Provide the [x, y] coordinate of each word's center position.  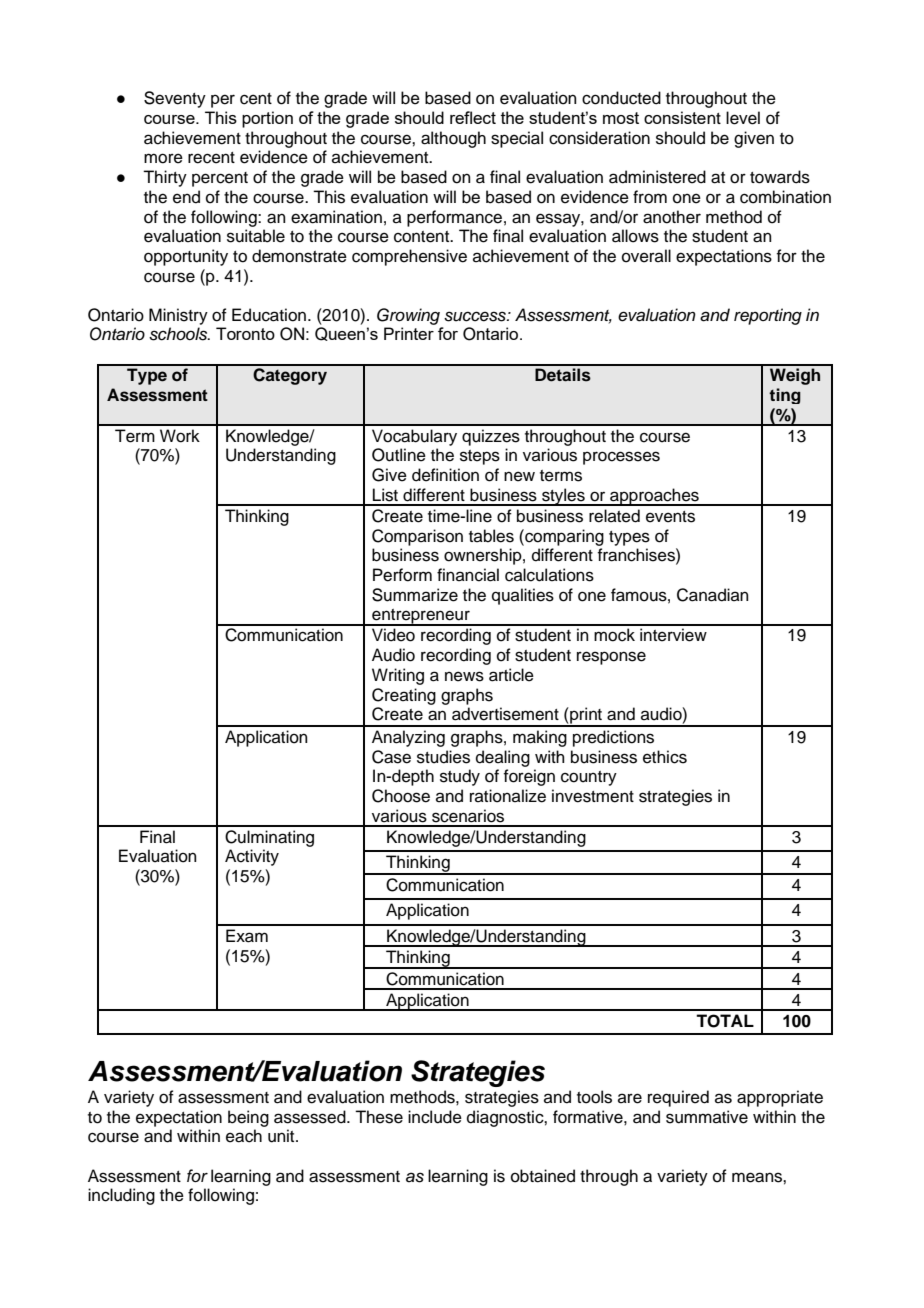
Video [393, 635]
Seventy [175, 99]
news [464, 676]
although [453, 139]
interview [673, 635]
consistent [682, 117]
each [244, 1136]
